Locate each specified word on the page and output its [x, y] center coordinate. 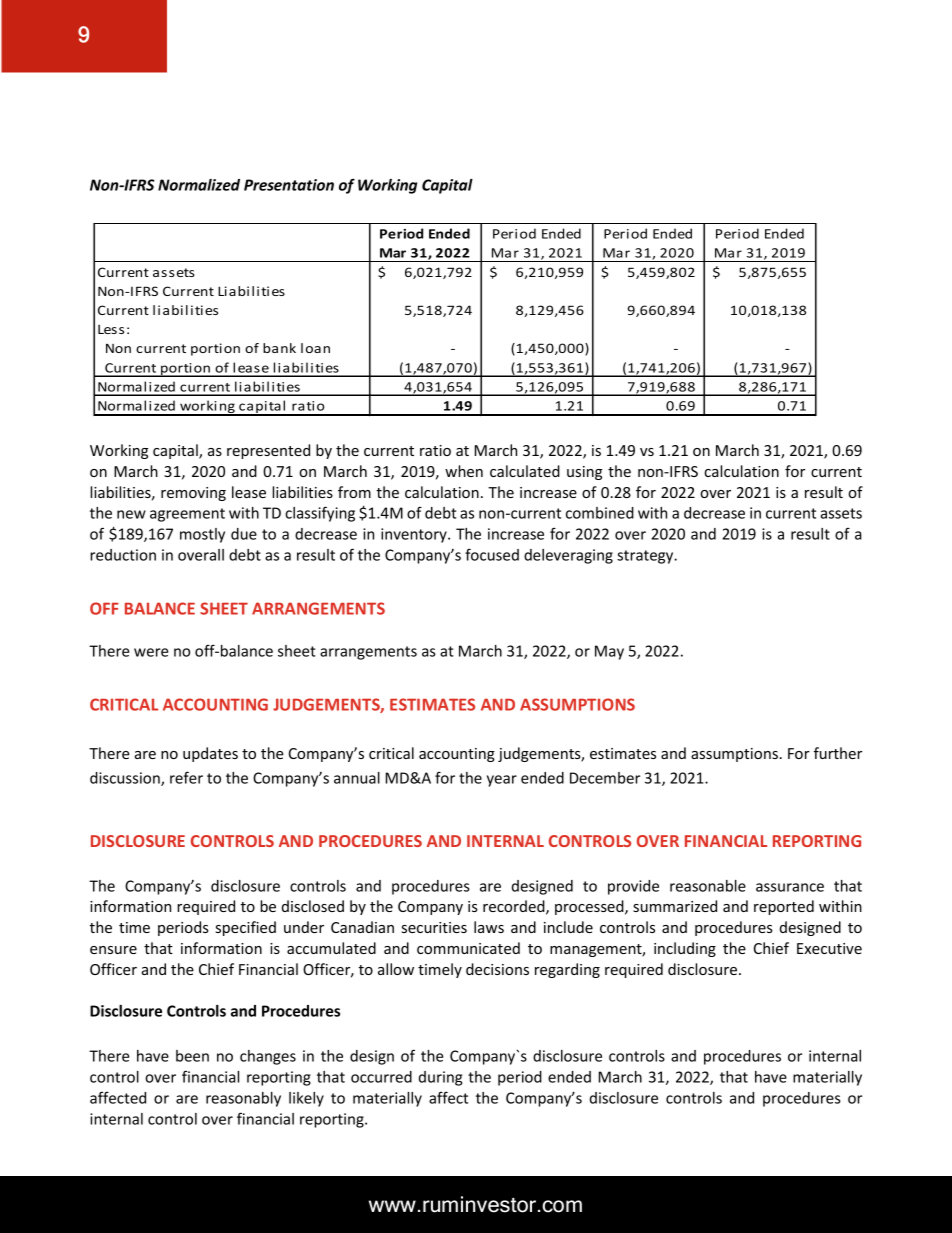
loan [315, 348]
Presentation [289, 185]
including [685, 949]
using [584, 473]
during [440, 1078]
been [192, 1056]
